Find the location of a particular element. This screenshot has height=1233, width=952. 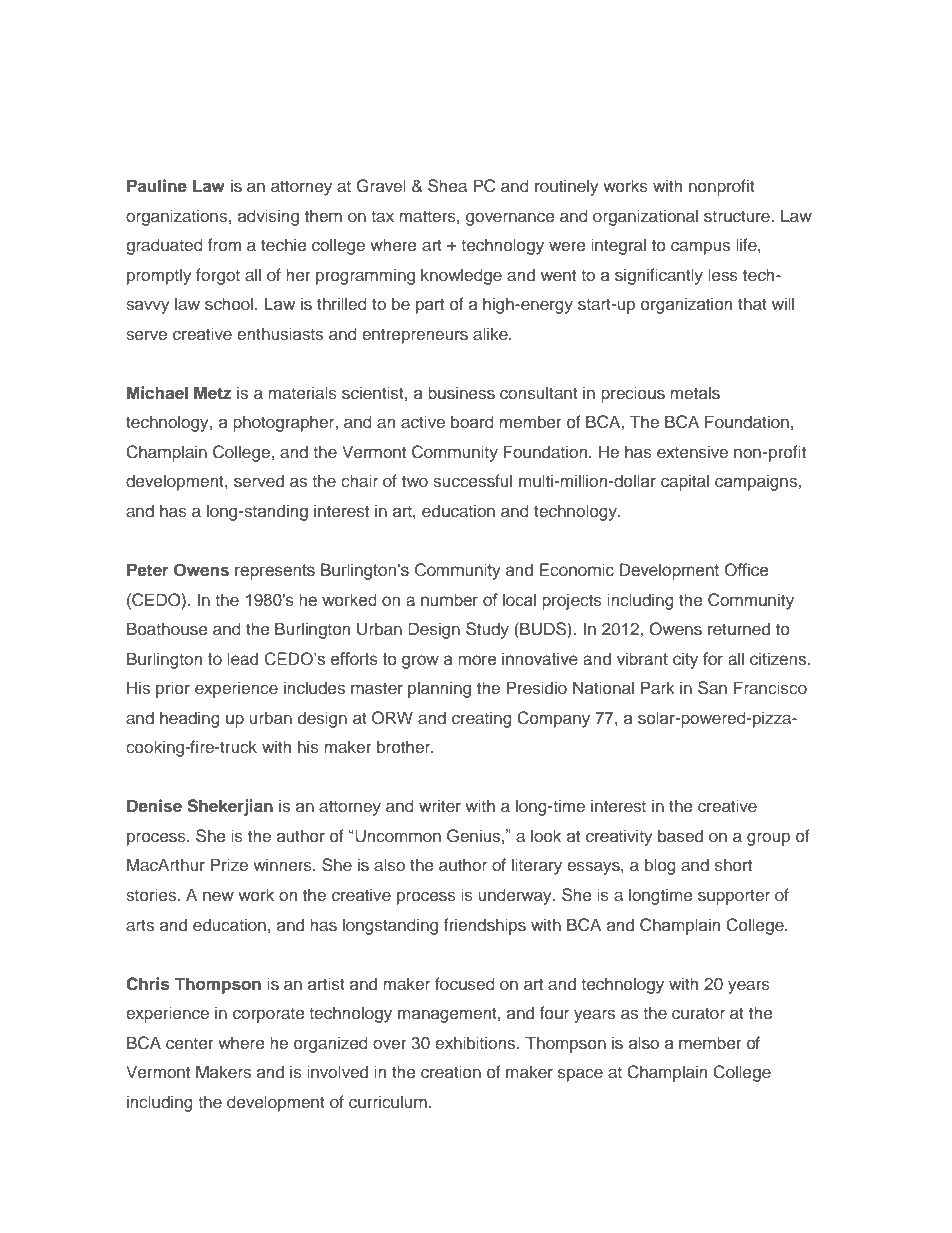

from is located at coordinates (224, 244).
